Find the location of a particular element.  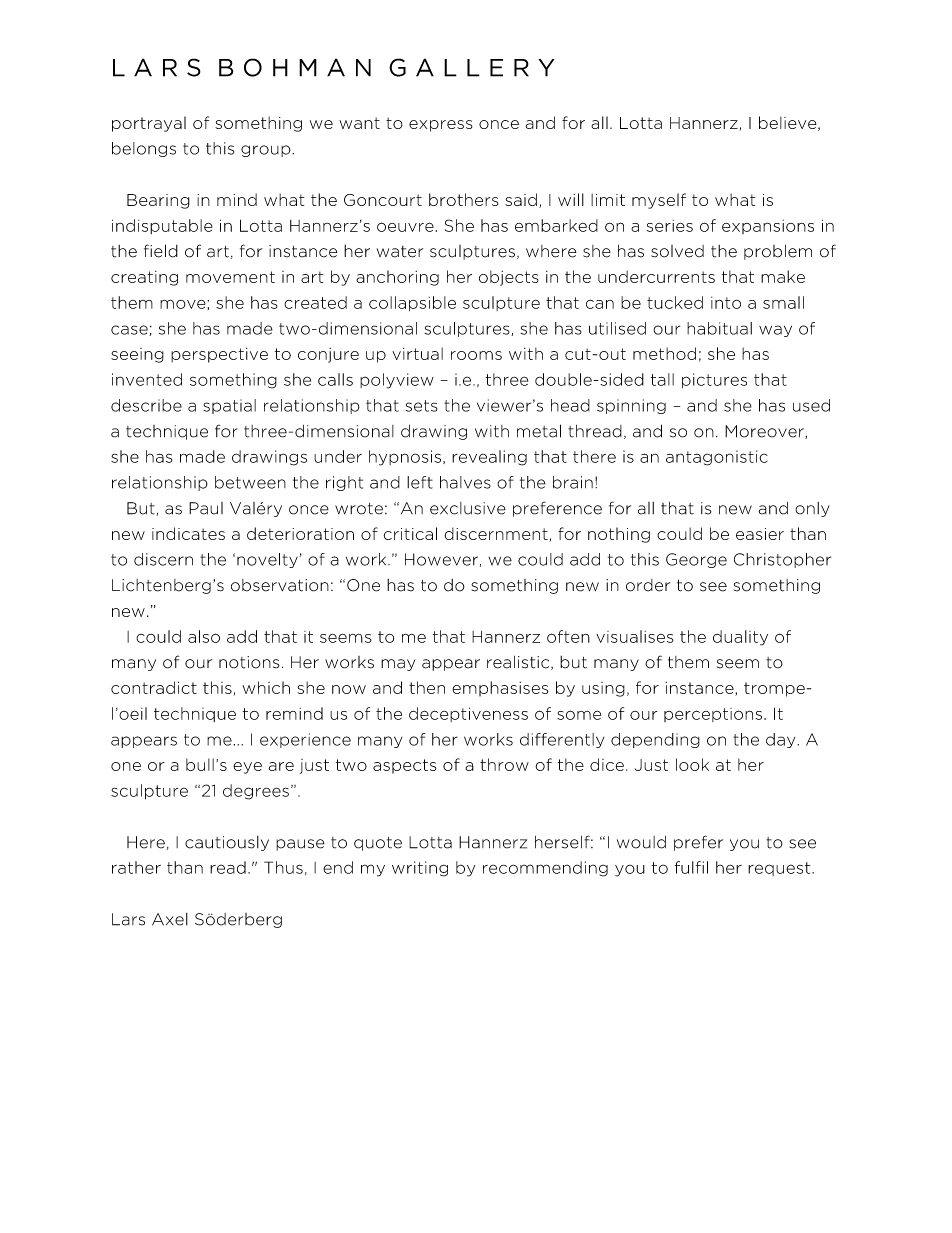

spatial is located at coordinates (229, 406).
